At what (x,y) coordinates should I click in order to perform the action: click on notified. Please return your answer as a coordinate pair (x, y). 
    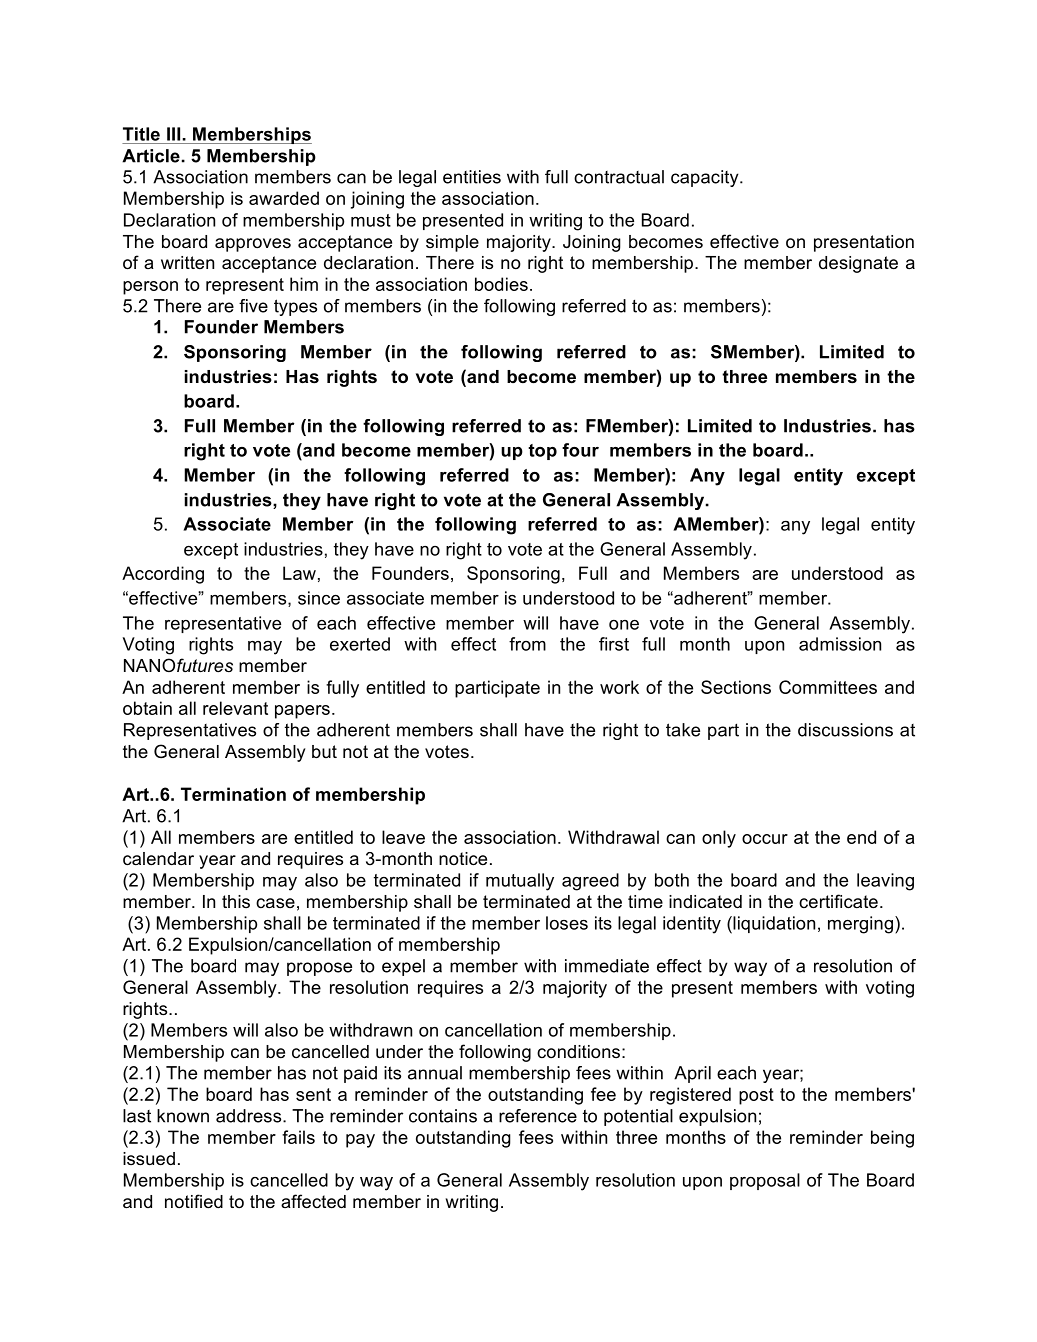
    Looking at the image, I should click on (194, 1201).
